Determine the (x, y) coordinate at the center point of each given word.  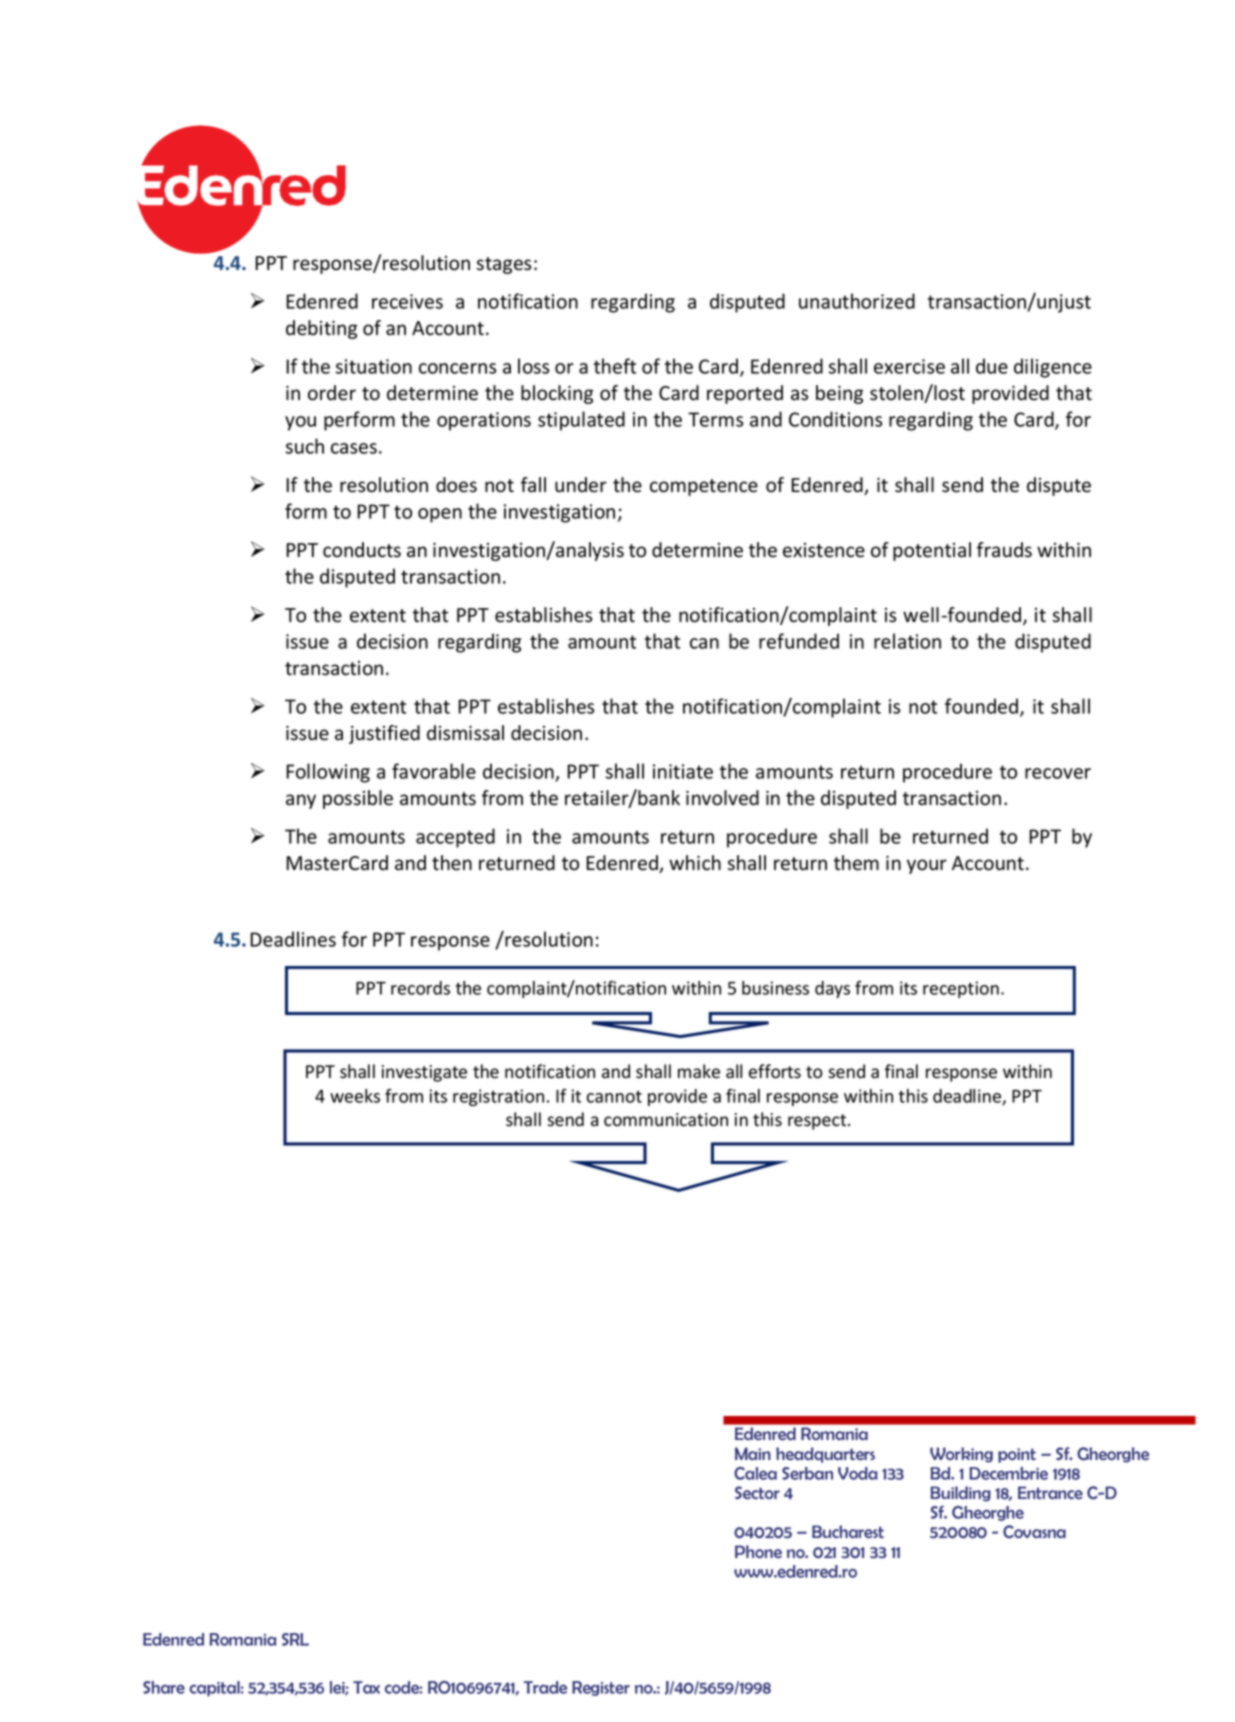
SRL (295, 1639)
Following (328, 773)
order (332, 393)
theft (615, 366)
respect (818, 1122)
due (992, 366)
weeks (355, 1096)
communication (666, 1120)
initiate (683, 771)
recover (1058, 773)
